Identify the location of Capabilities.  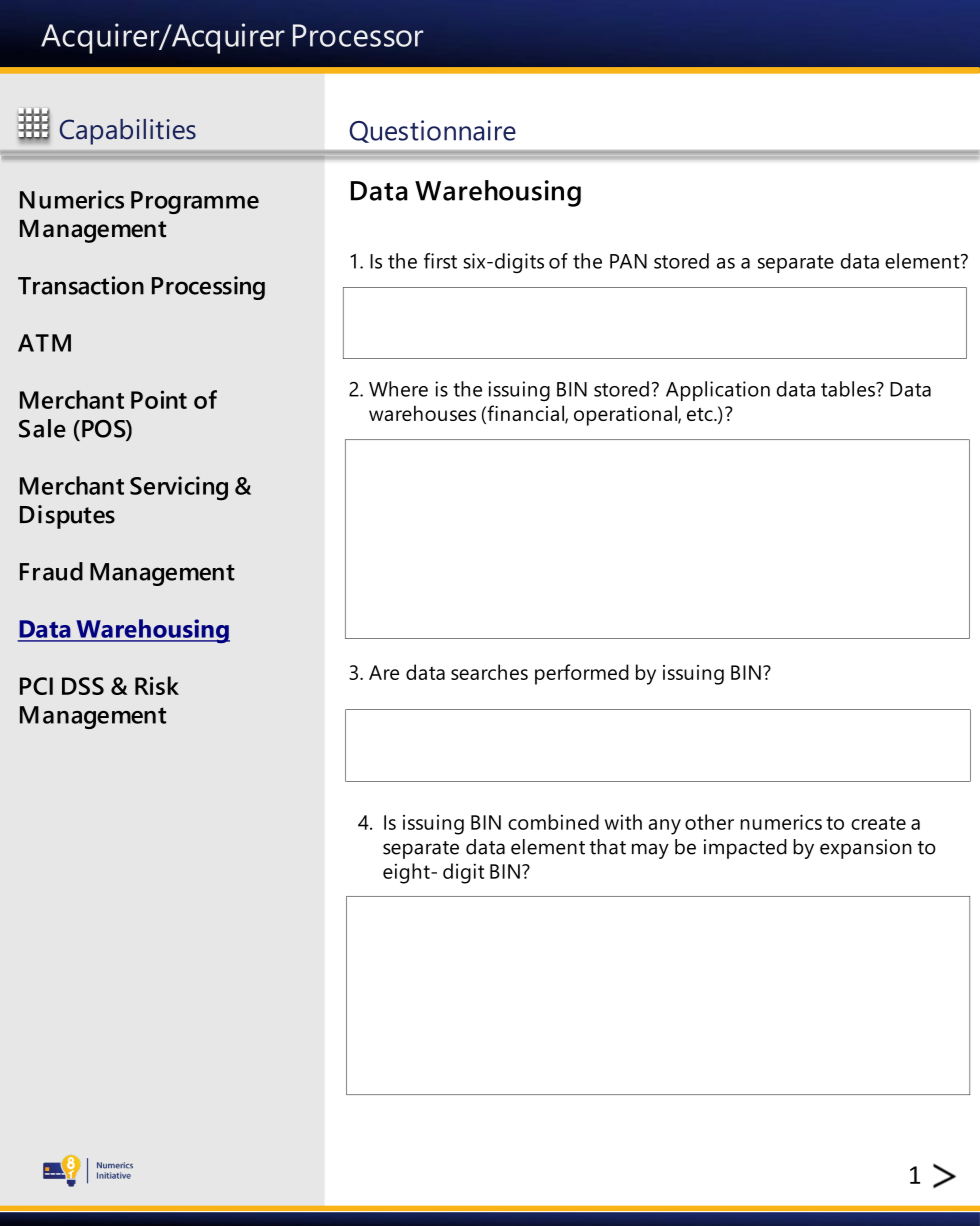
(128, 132).
